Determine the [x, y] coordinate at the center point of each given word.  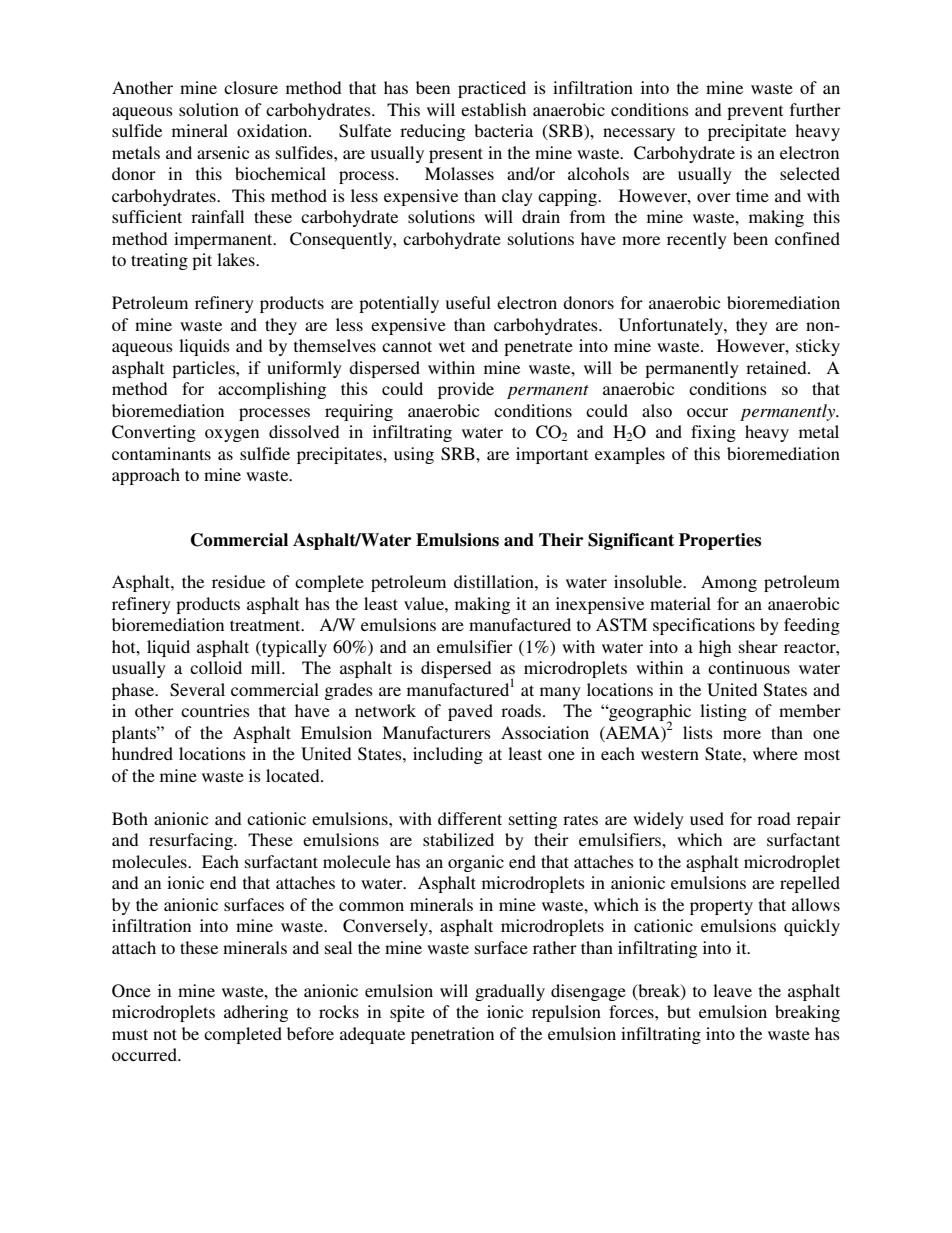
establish [493, 109]
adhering [256, 1013]
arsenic [223, 152]
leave [732, 990]
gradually [510, 992]
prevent [755, 112]
